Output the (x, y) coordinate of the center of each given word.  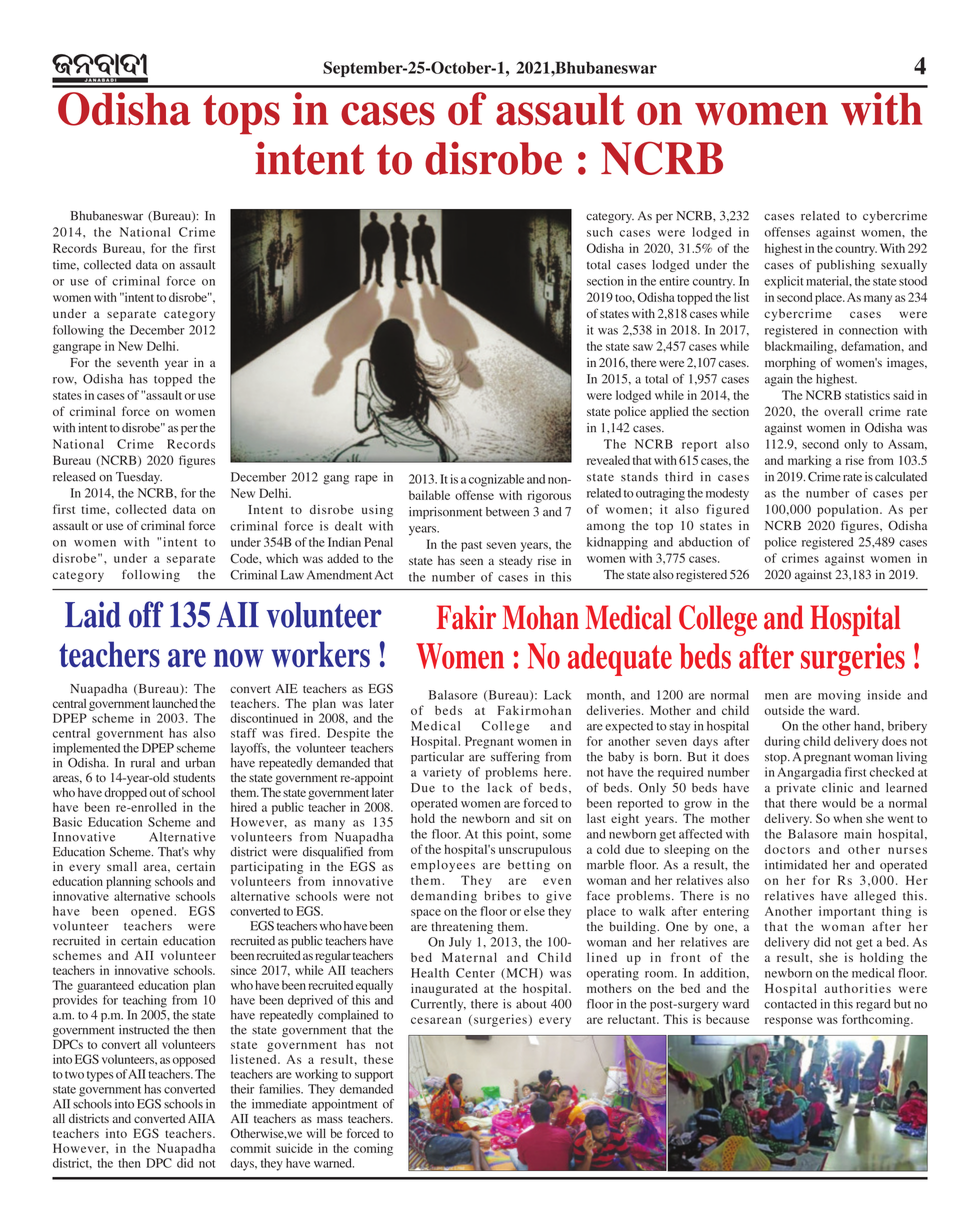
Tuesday (139, 478)
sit (546, 818)
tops (241, 115)
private (796, 789)
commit (250, 1148)
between (507, 512)
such (600, 232)
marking (810, 461)
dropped (125, 793)
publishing (846, 266)
